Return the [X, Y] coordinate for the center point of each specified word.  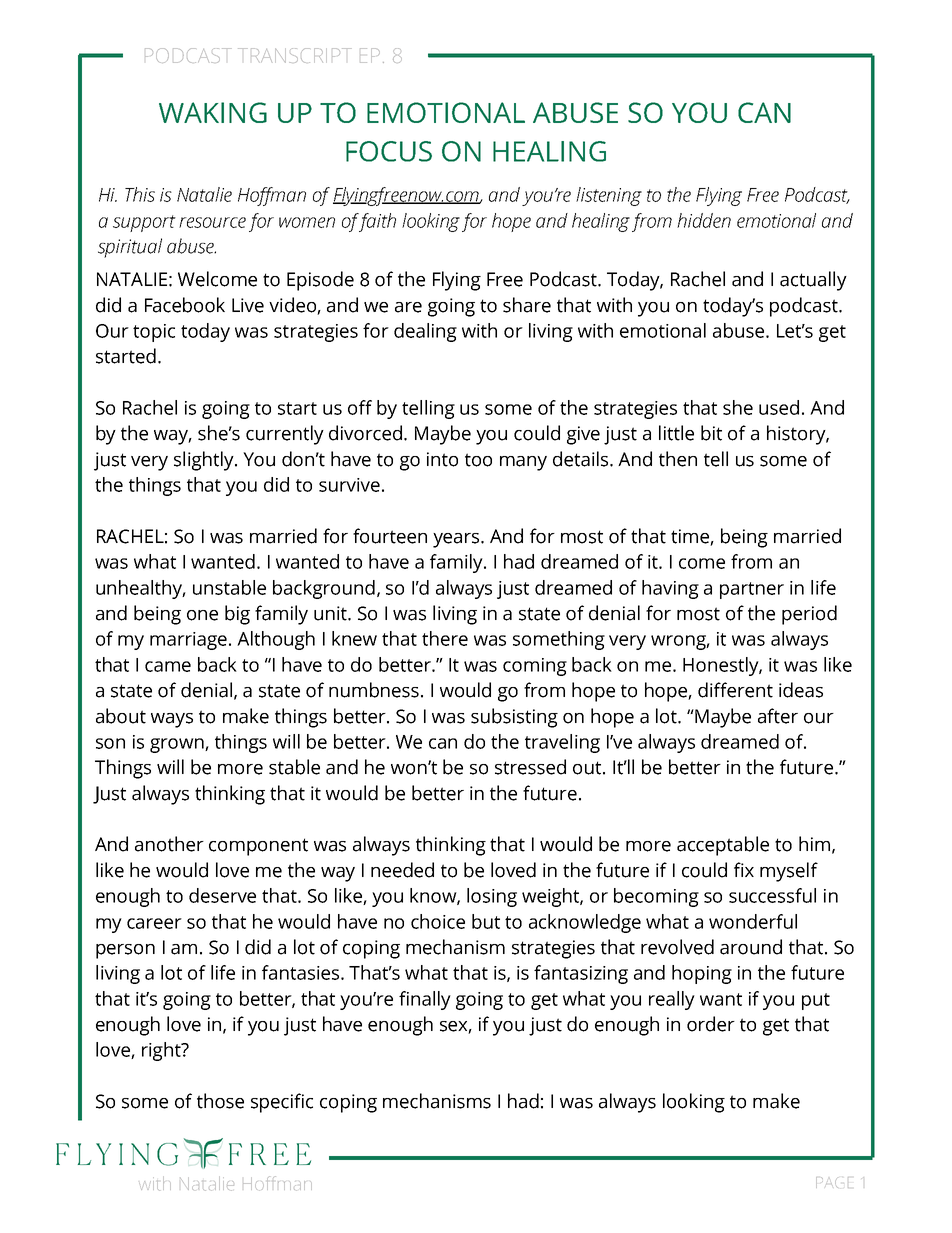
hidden [704, 220]
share [527, 305]
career [154, 923]
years [457, 540]
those [220, 1101]
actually [813, 281]
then [678, 459]
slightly [205, 461]
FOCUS [389, 151]
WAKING [213, 112]
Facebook [185, 305]
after [778, 716]
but [486, 921]
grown [178, 745]
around [751, 947]
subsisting [514, 718]
